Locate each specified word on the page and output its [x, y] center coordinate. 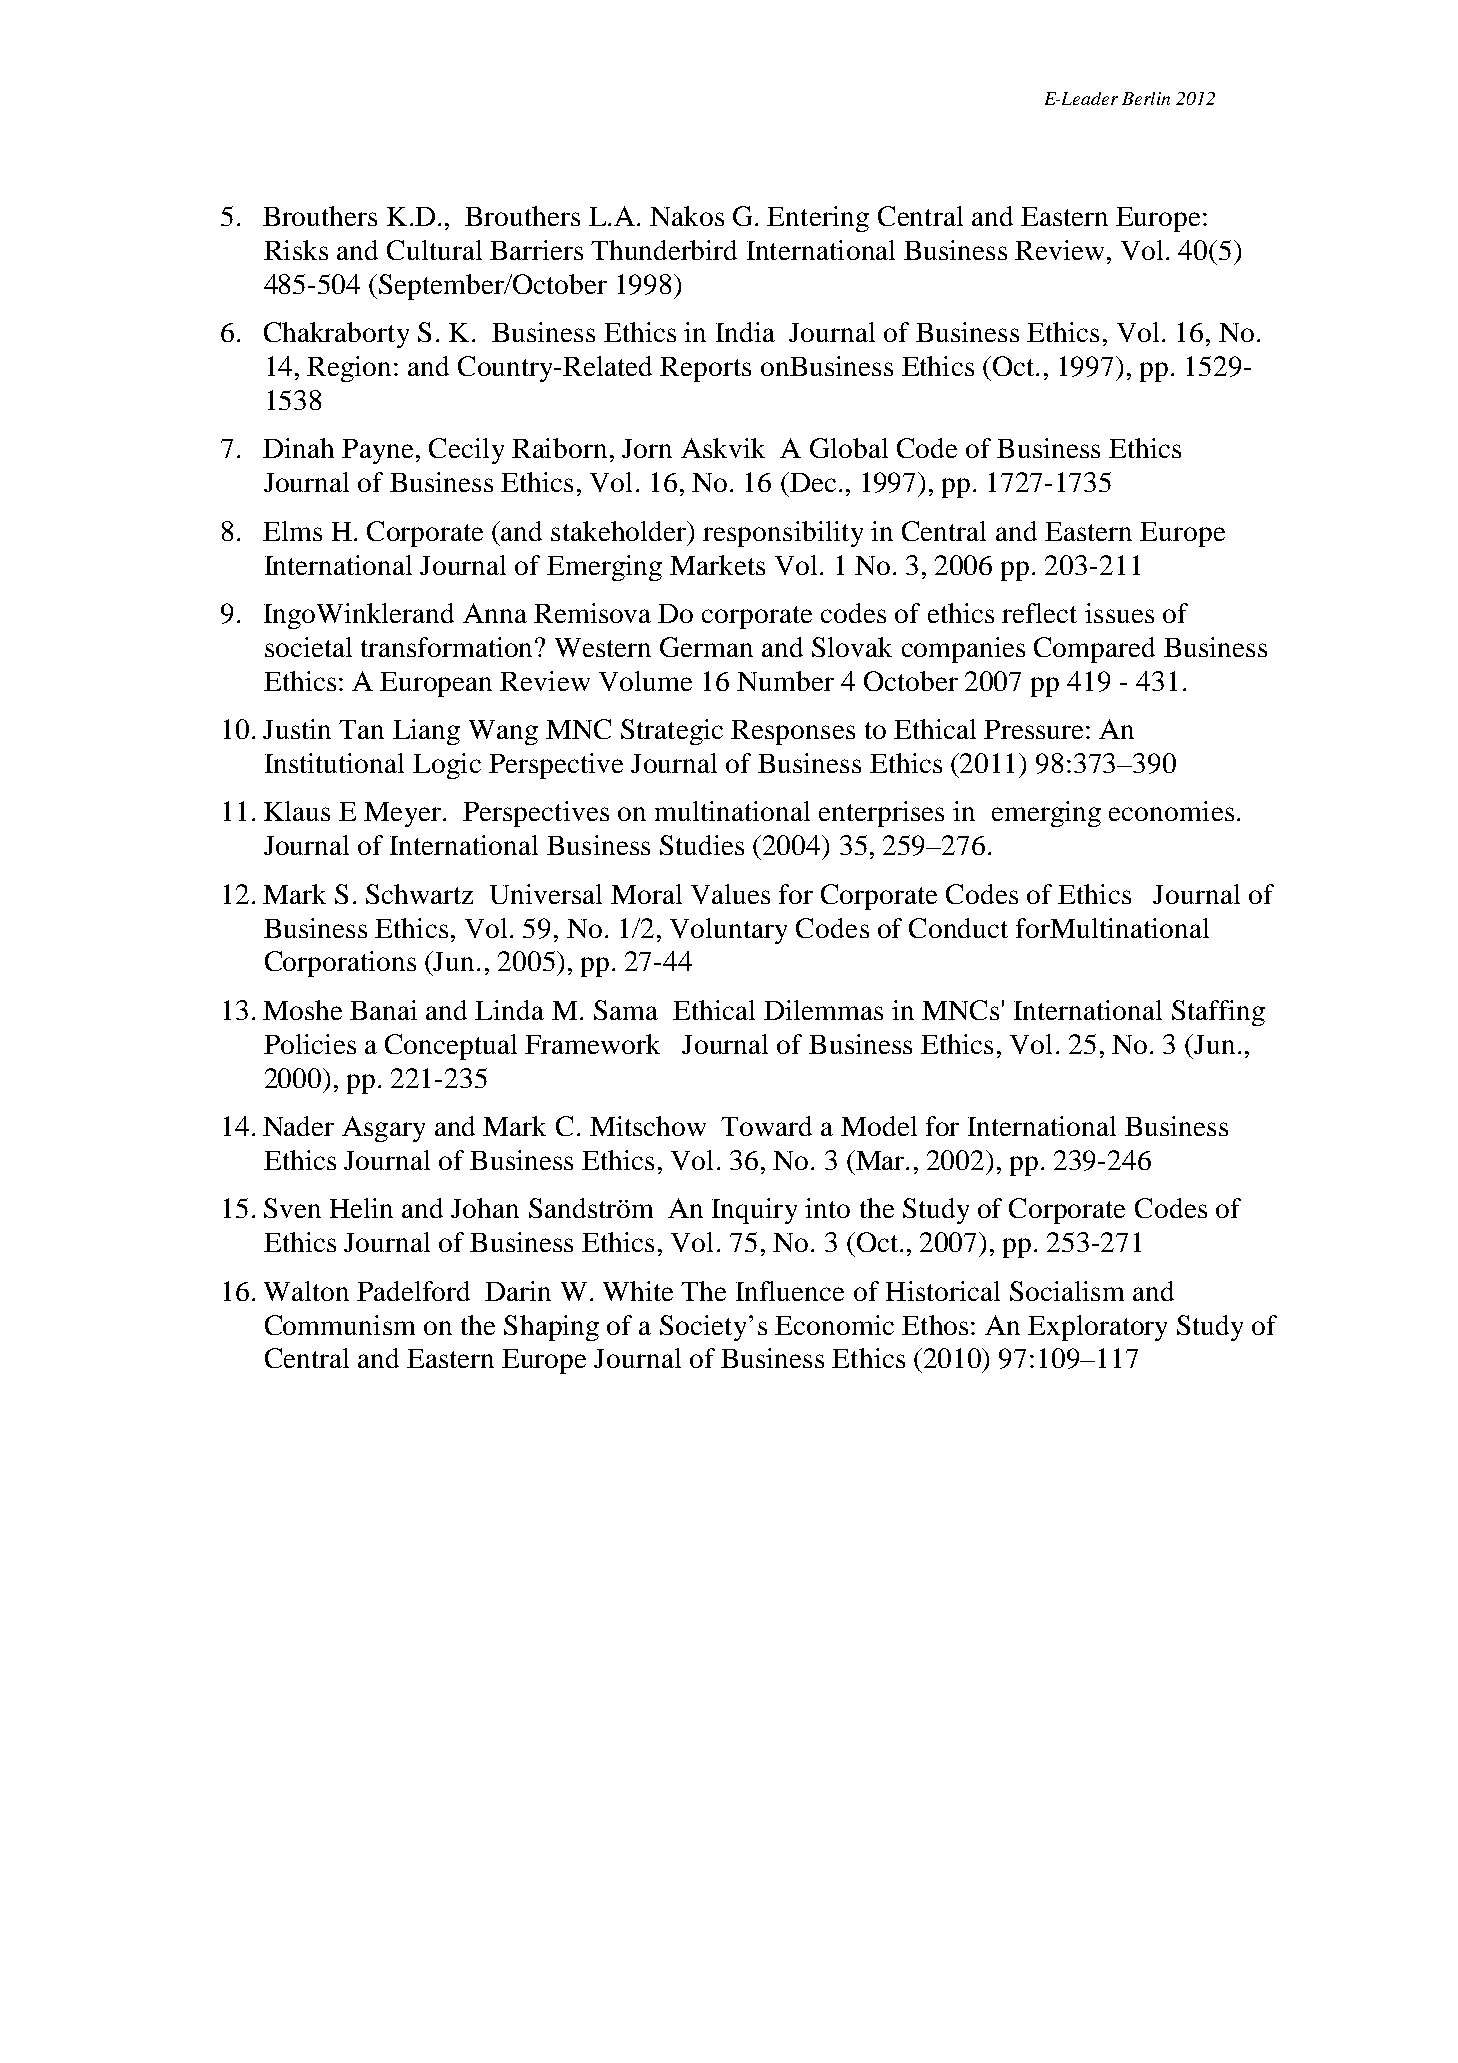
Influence [790, 1291]
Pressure [1033, 729]
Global [849, 448]
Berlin [1146, 98]
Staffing [1218, 1013]
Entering [818, 219]
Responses [793, 732]
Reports [705, 369]
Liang [426, 732]
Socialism [1067, 1291]
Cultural [434, 250]
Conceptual [451, 1047]
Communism [340, 1325]
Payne [377, 451]
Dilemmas [823, 1010]
